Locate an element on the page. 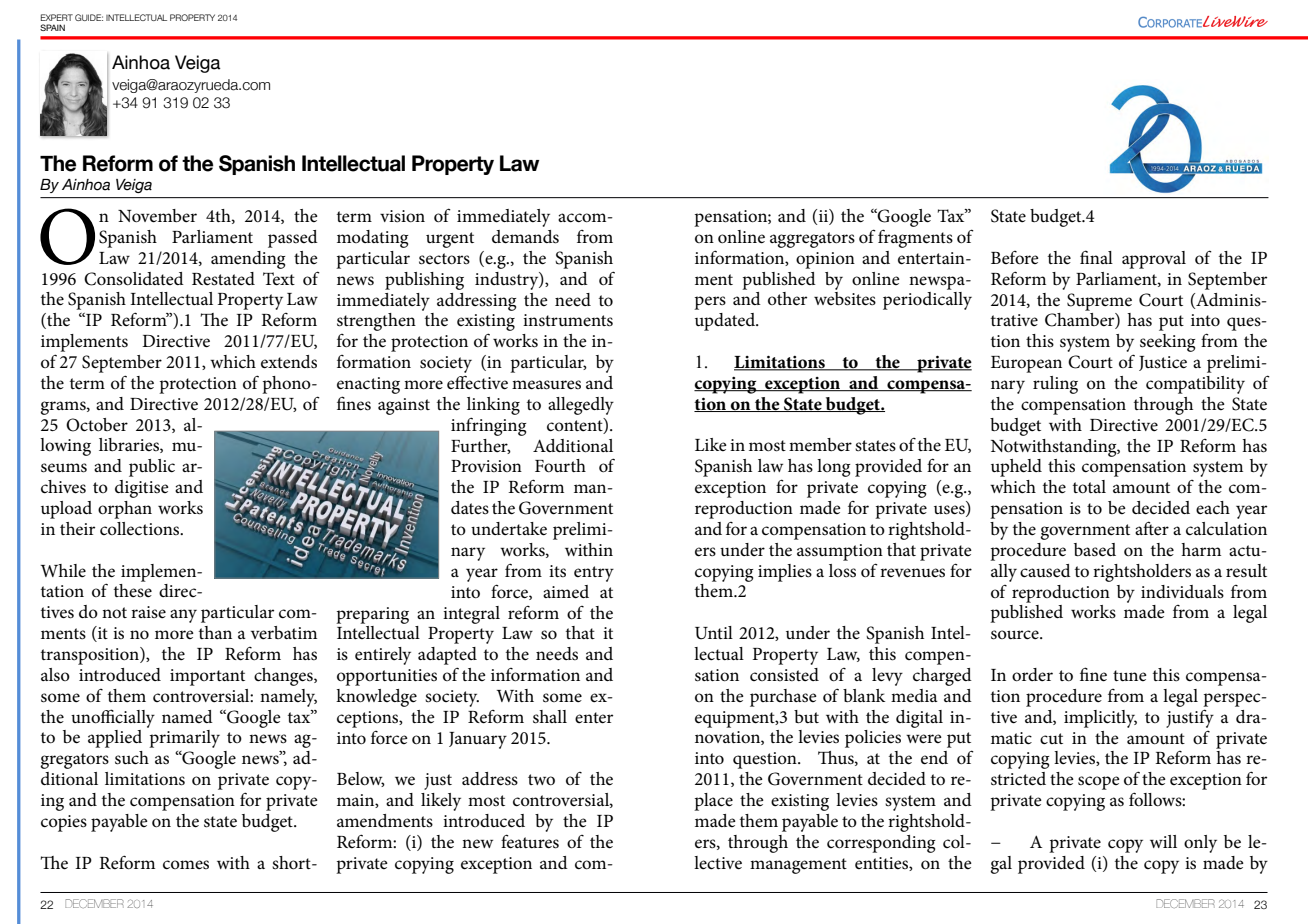 This page has width=1308, height=924. final is located at coordinates (1096, 257).
